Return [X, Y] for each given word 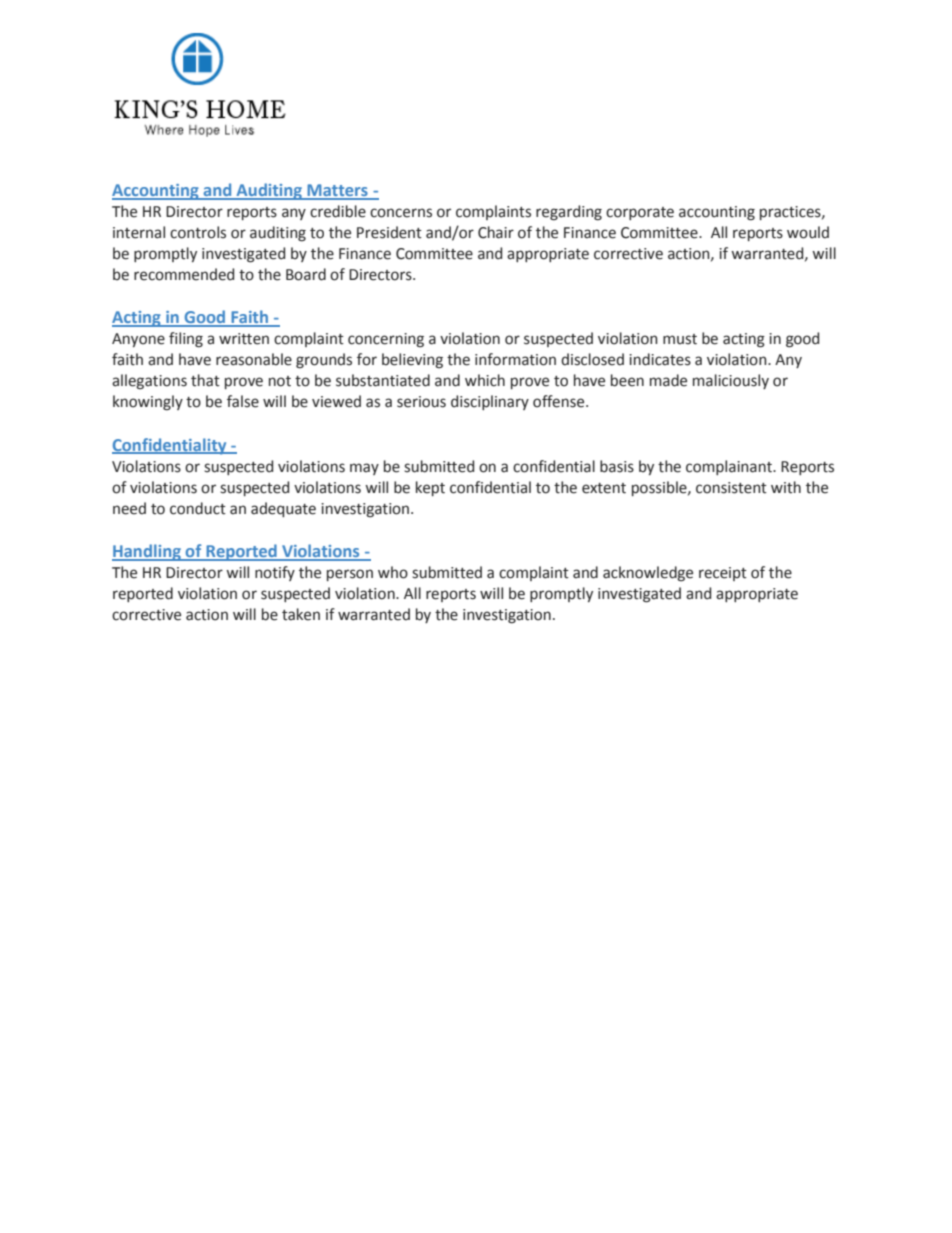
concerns [401, 213]
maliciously [731, 381]
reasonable [254, 359]
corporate [640, 213]
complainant [730, 467]
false [243, 401]
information [515, 359]
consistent [731, 488]
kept [430, 488]
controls [198, 232]
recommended [184, 274]
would [808, 232]
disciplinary [490, 402]
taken [301, 614]
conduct [198, 508]
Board [306, 274]
